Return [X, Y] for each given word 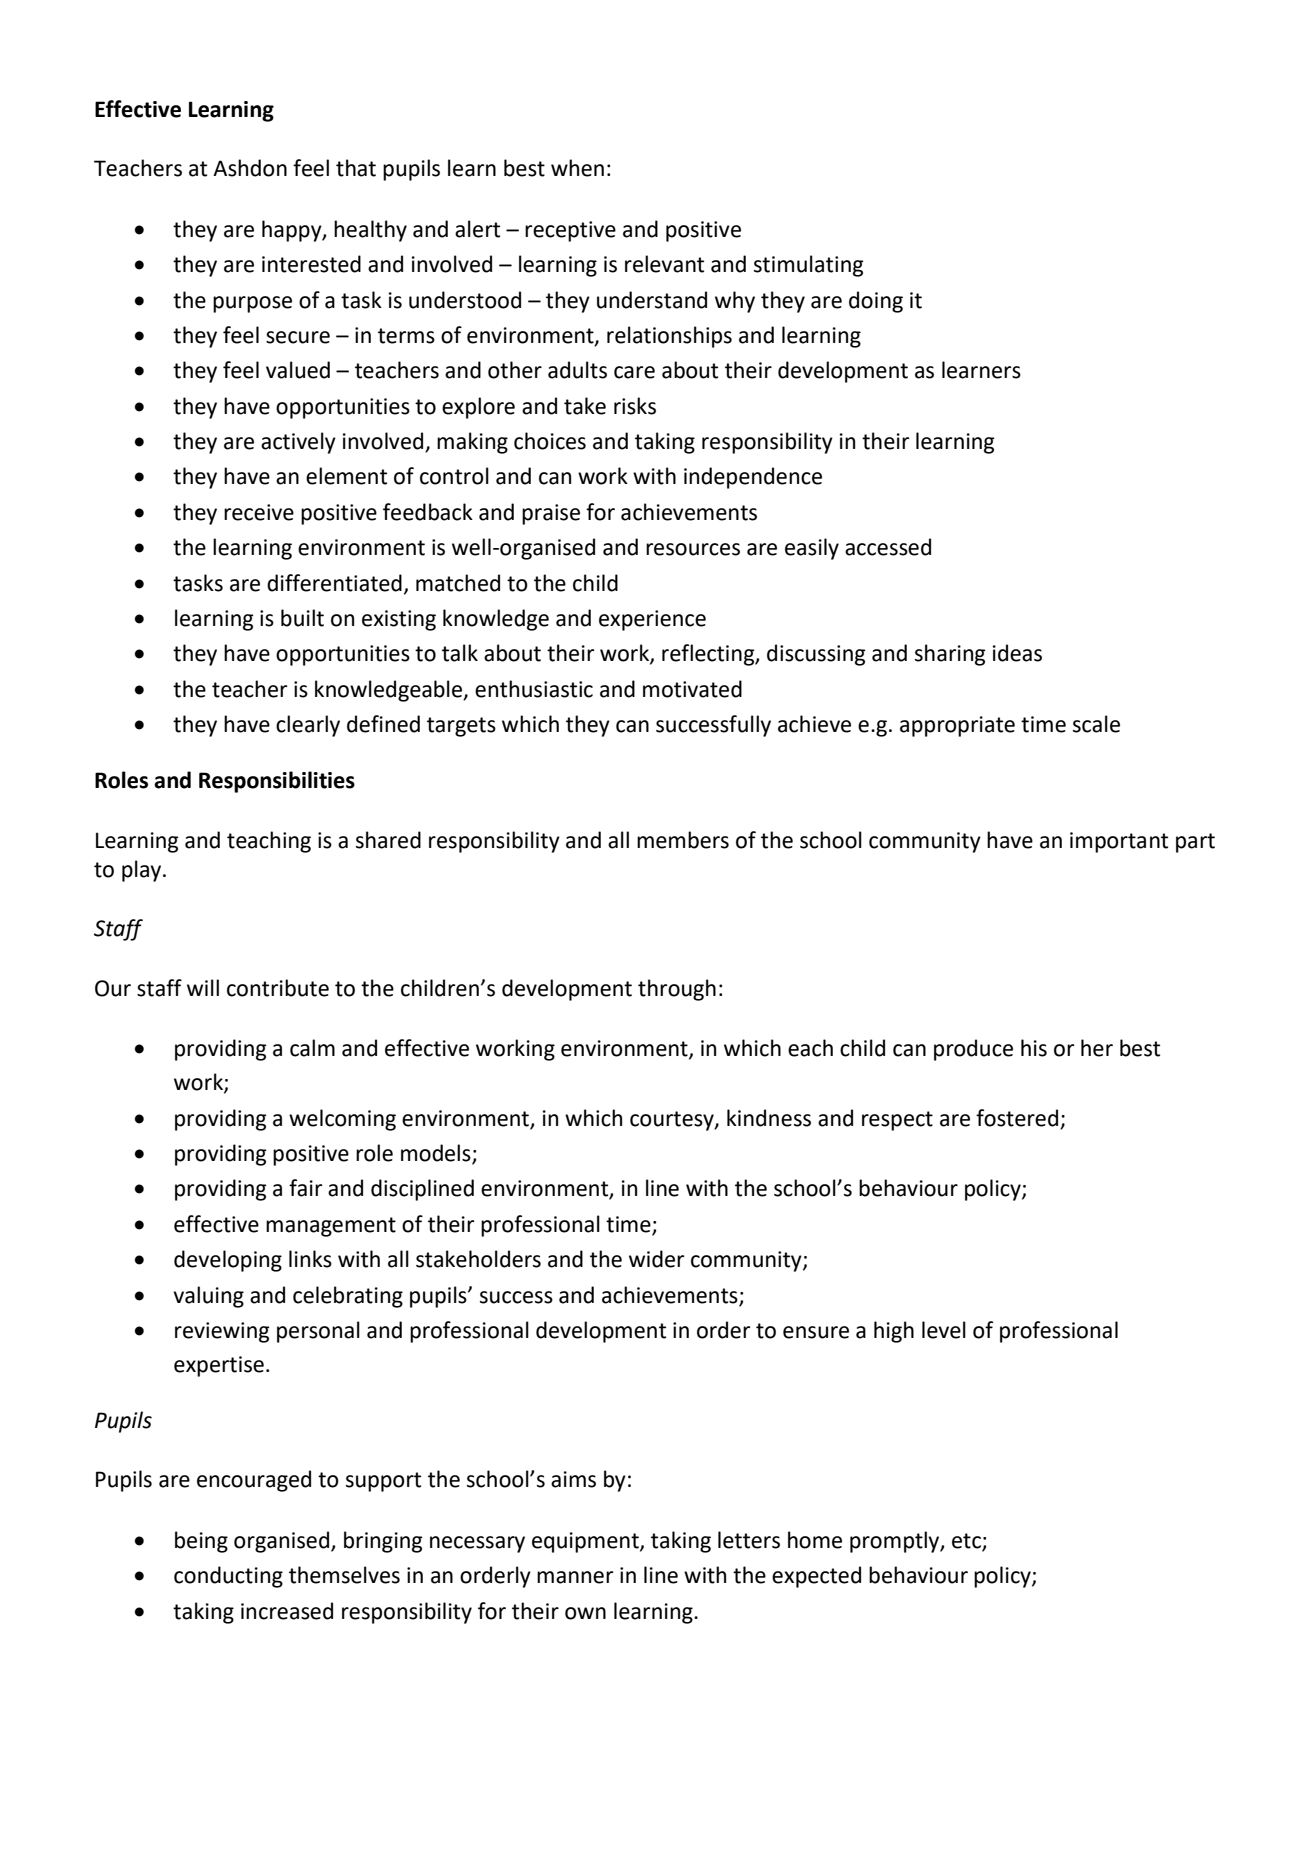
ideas [1017, 653]
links [310, 1259]
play [143, 871]
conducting [228, 1577]
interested [311, 264]
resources [693, 549]
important [1119, 842]
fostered [1017, 1118]
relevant [664, 264]
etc [967, 1542]
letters [749, 1540]
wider [656, 1259]
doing [876, 302]
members [683, 840]
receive [259, 512]
